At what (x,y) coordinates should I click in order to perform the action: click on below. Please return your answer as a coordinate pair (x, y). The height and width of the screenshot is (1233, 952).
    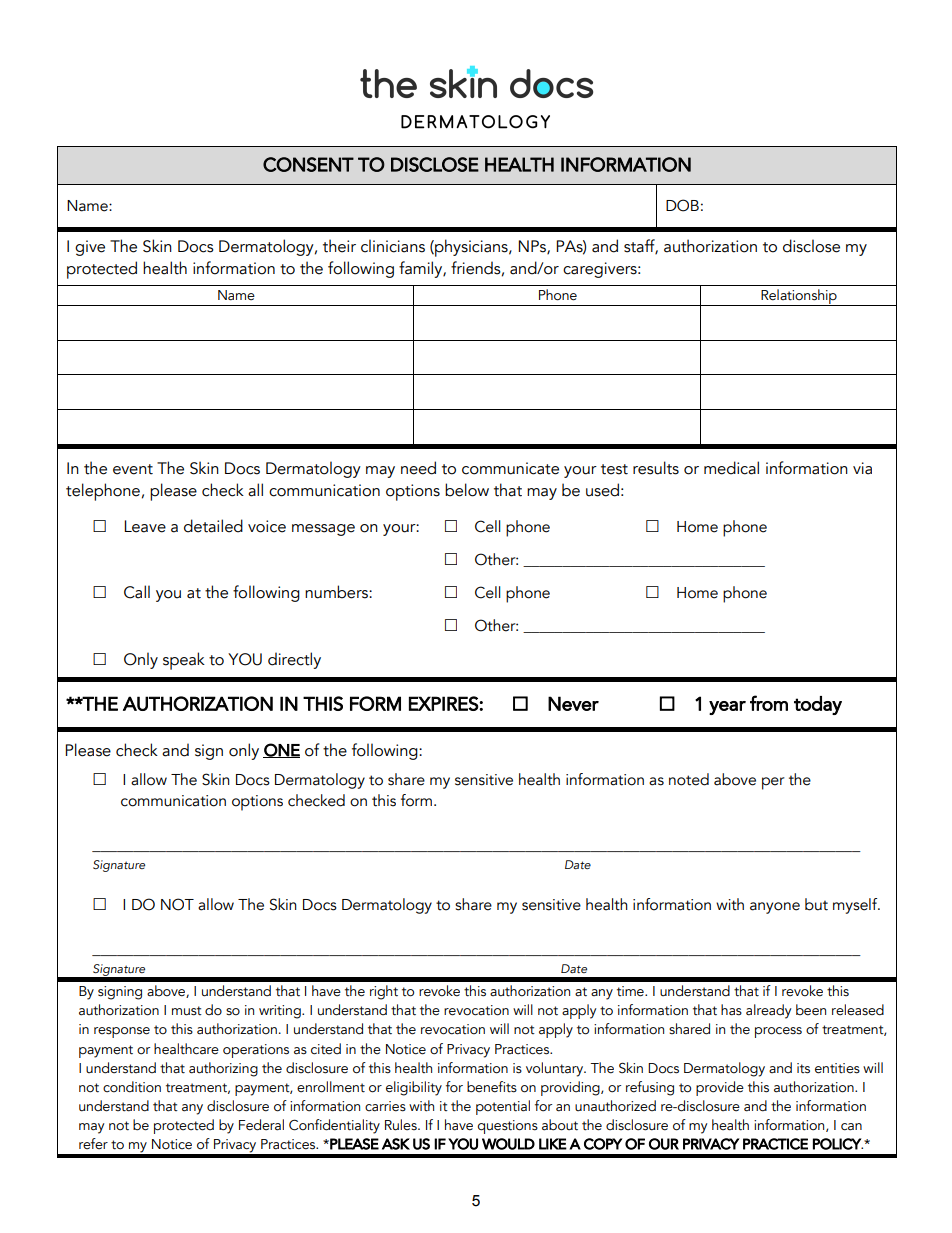
    Looking at the image, I should click on (467, 490).
